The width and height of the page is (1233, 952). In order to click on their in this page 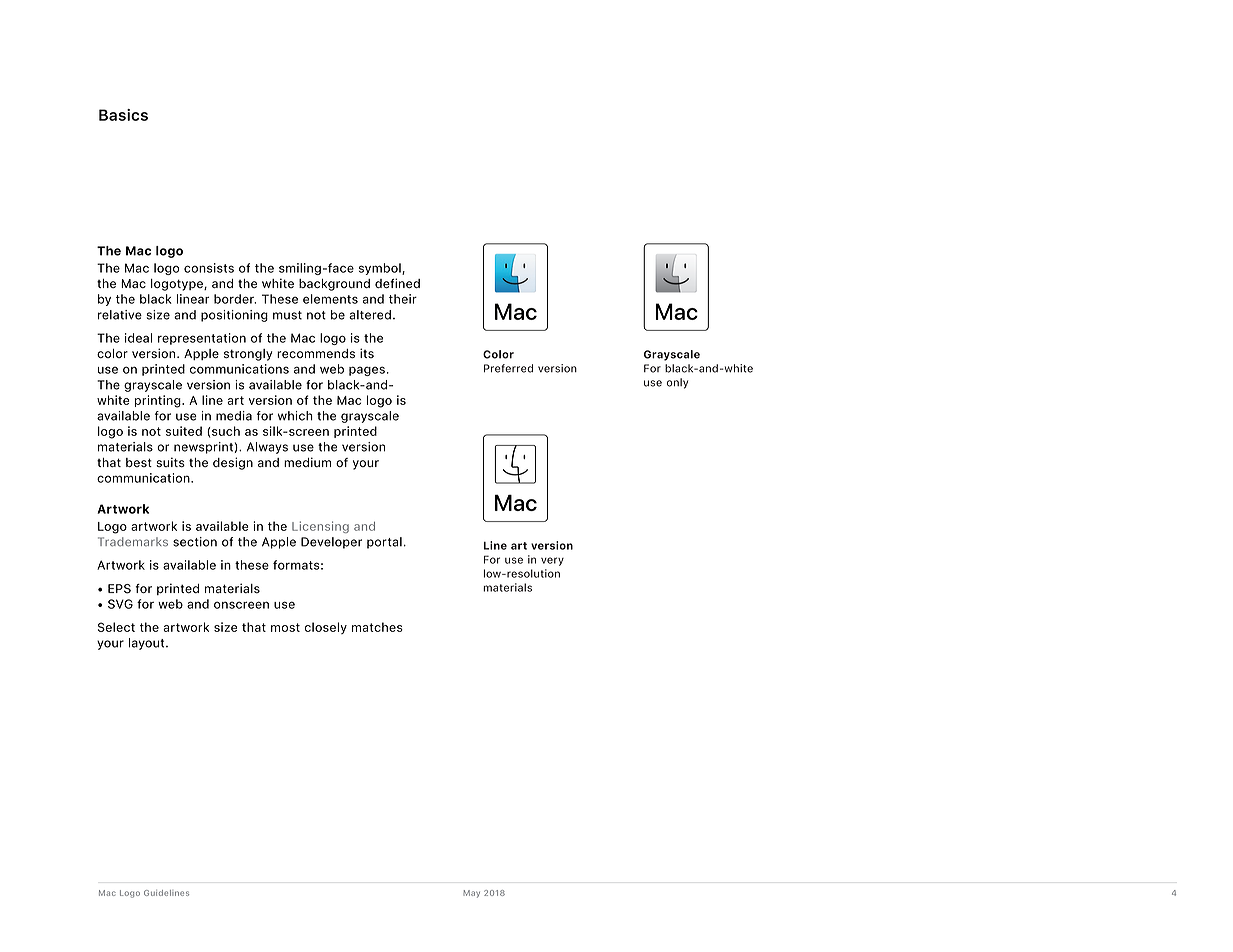, I will do `click(403, 299)`.
